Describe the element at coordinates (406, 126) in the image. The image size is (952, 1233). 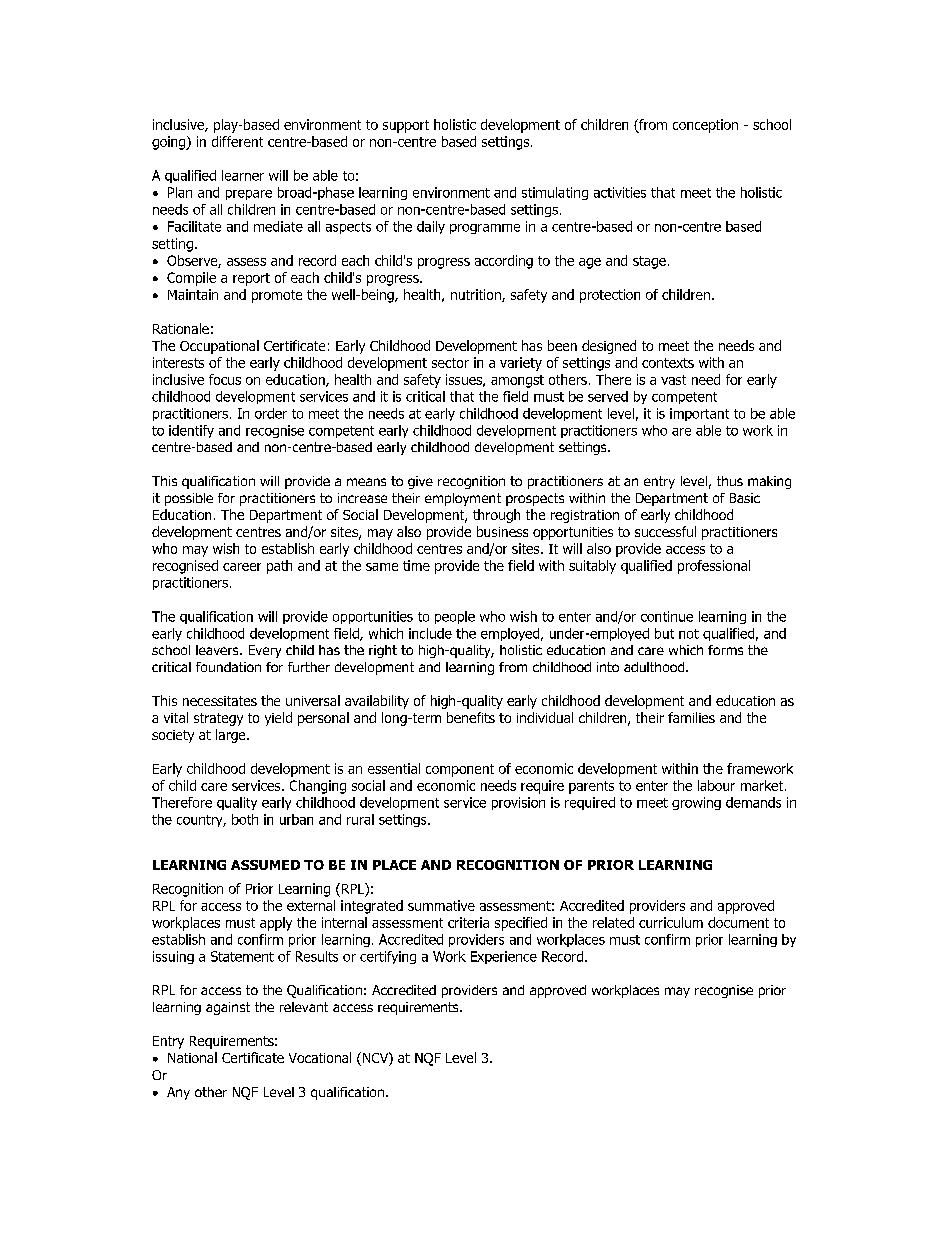
I see `support` at that location.
